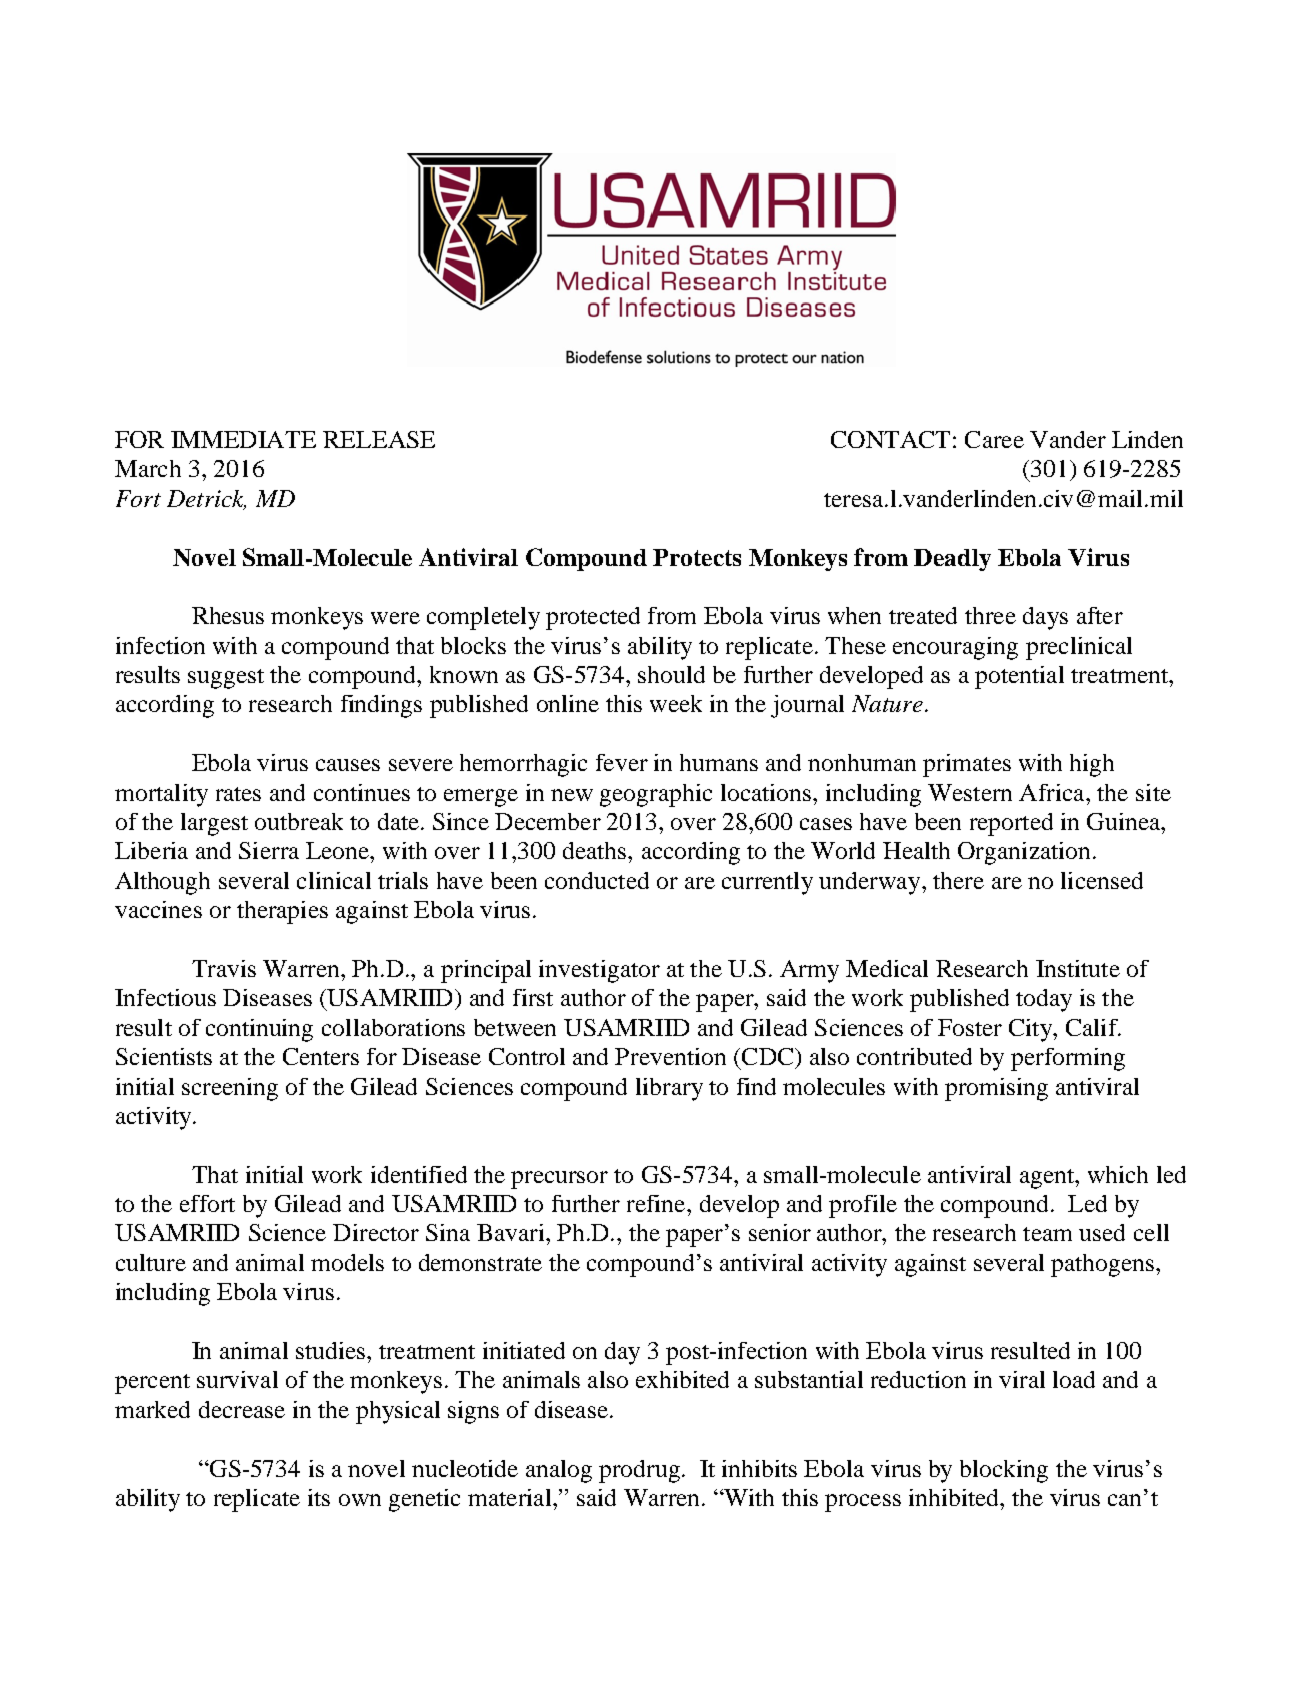 The image size is (1303, 1687). I want to click on Institute, so click(1078, 968).
